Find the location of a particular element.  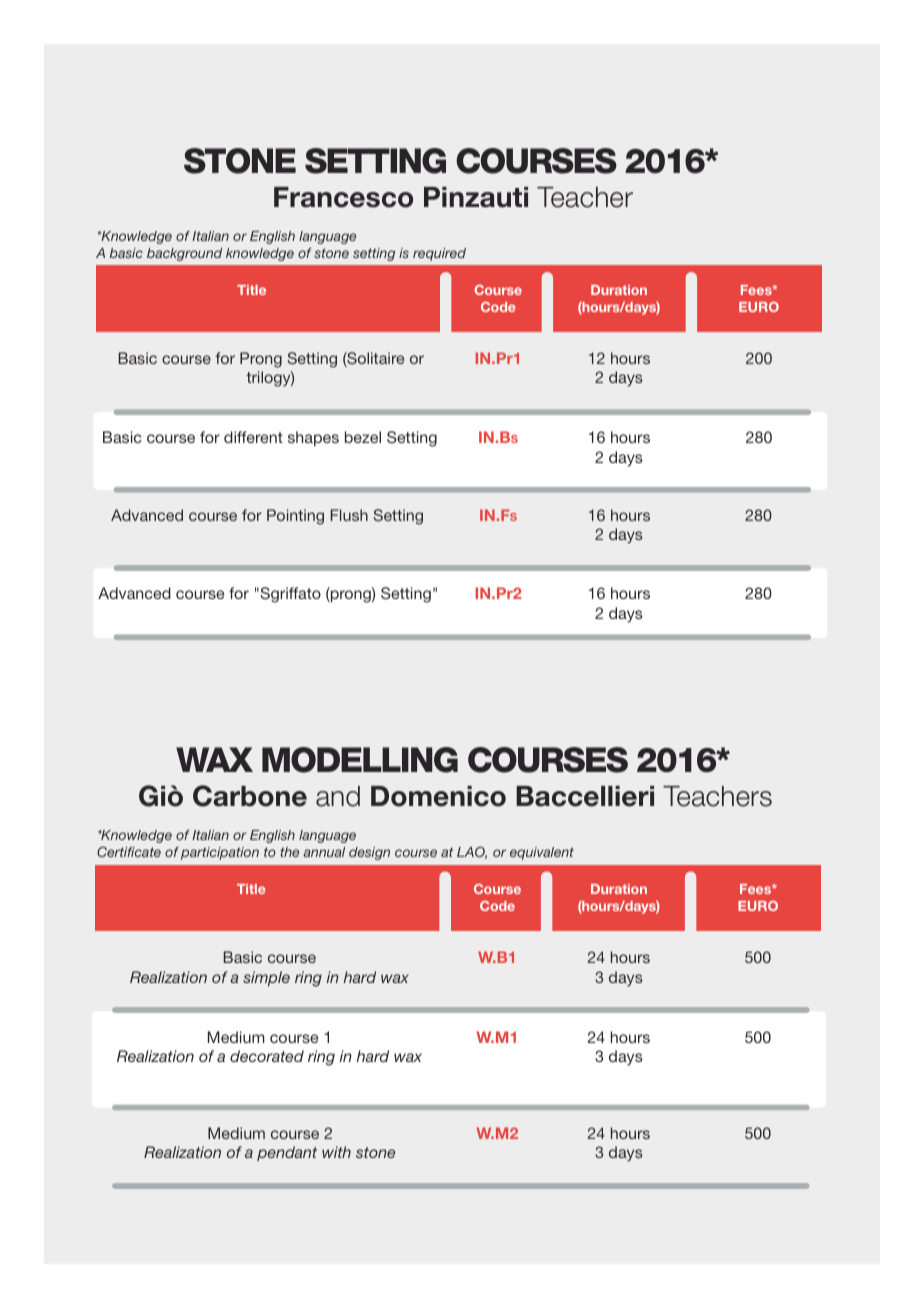

background is located at coordinates (184, 254).
